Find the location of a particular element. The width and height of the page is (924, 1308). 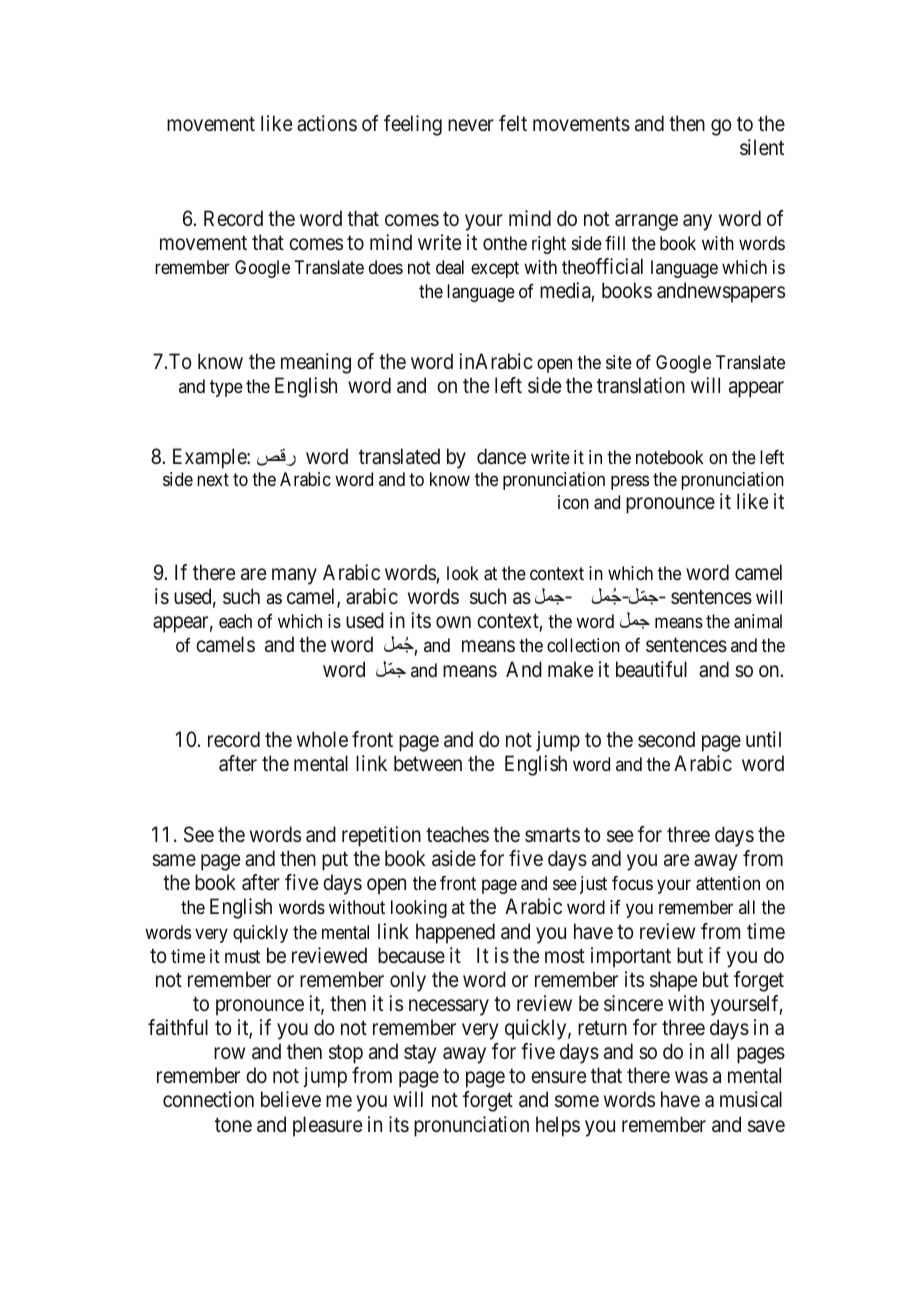

many is located at coordinates (294, 576).
